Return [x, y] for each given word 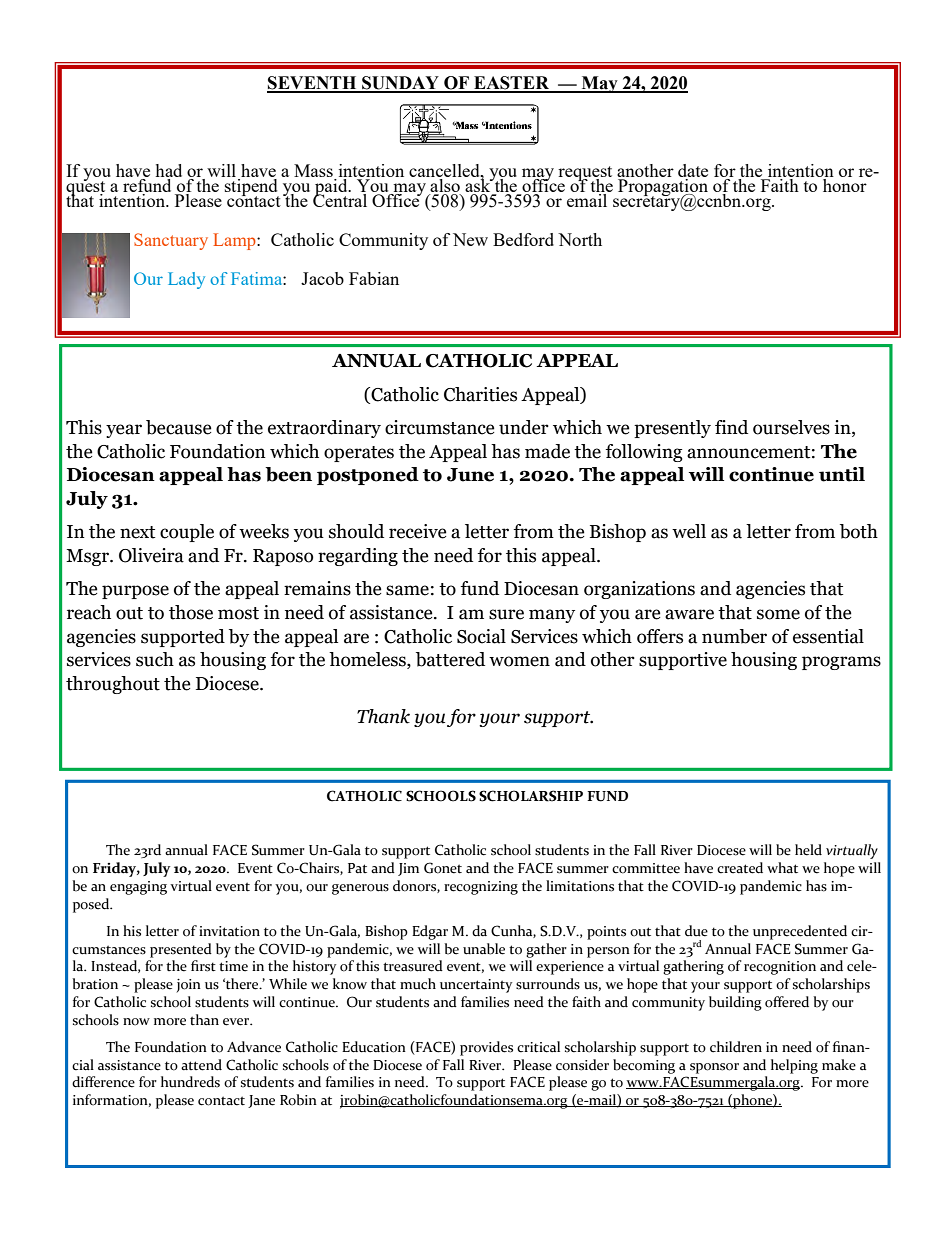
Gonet [443, 868]
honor [844, 184]
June [470, 475]
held [808, 850]
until [842, 474]
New [470, 239]
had [169, 172]
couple [187, 533]
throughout [113, 685]
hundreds [190, 1082]
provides [486, 1048]
